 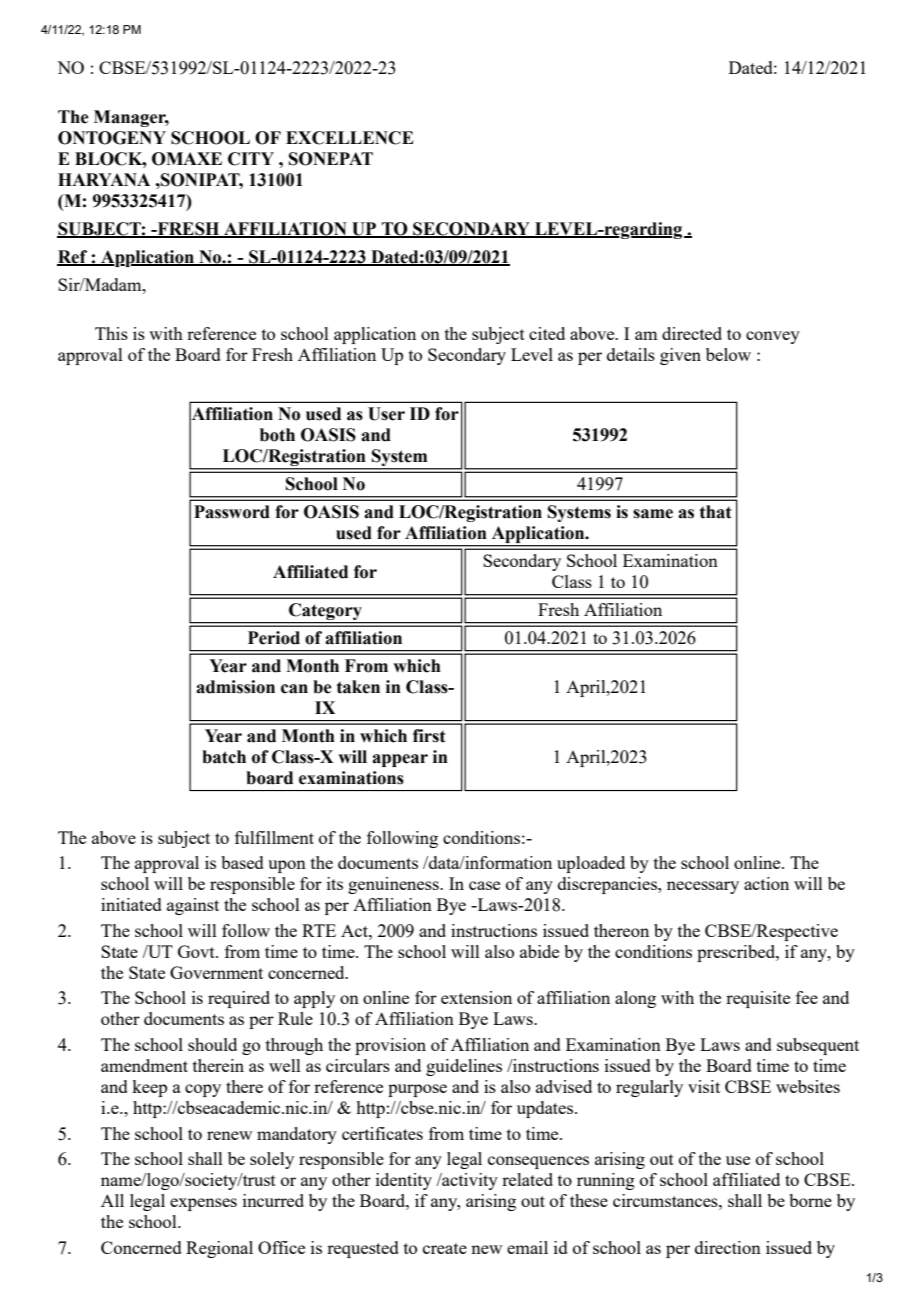 What do you see at coordinates (445, 1248) in the page?
I see `create` at bounding box center [445, 1248].
